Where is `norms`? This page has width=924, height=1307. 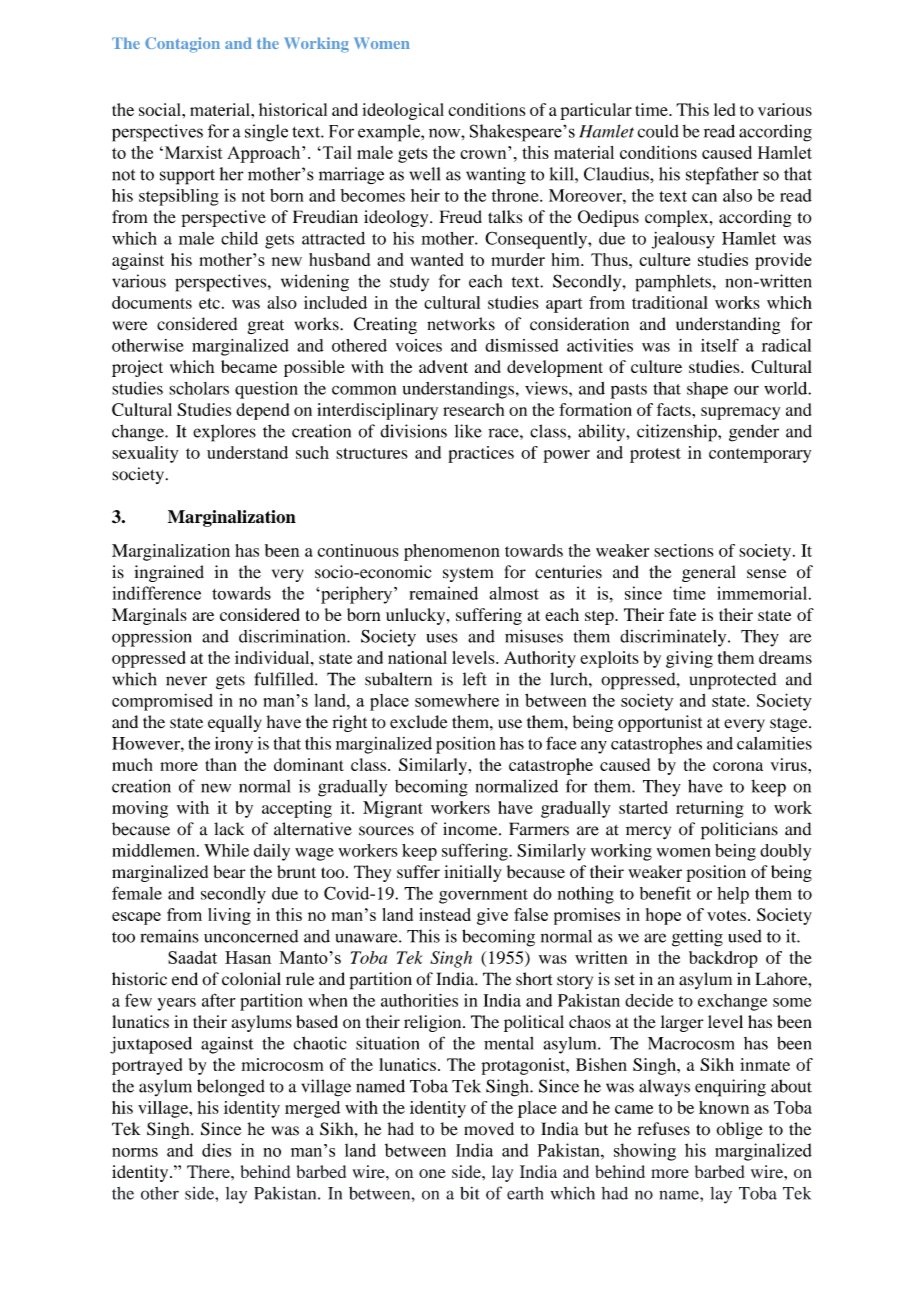
norms is located at coordinates (135, 1152).
